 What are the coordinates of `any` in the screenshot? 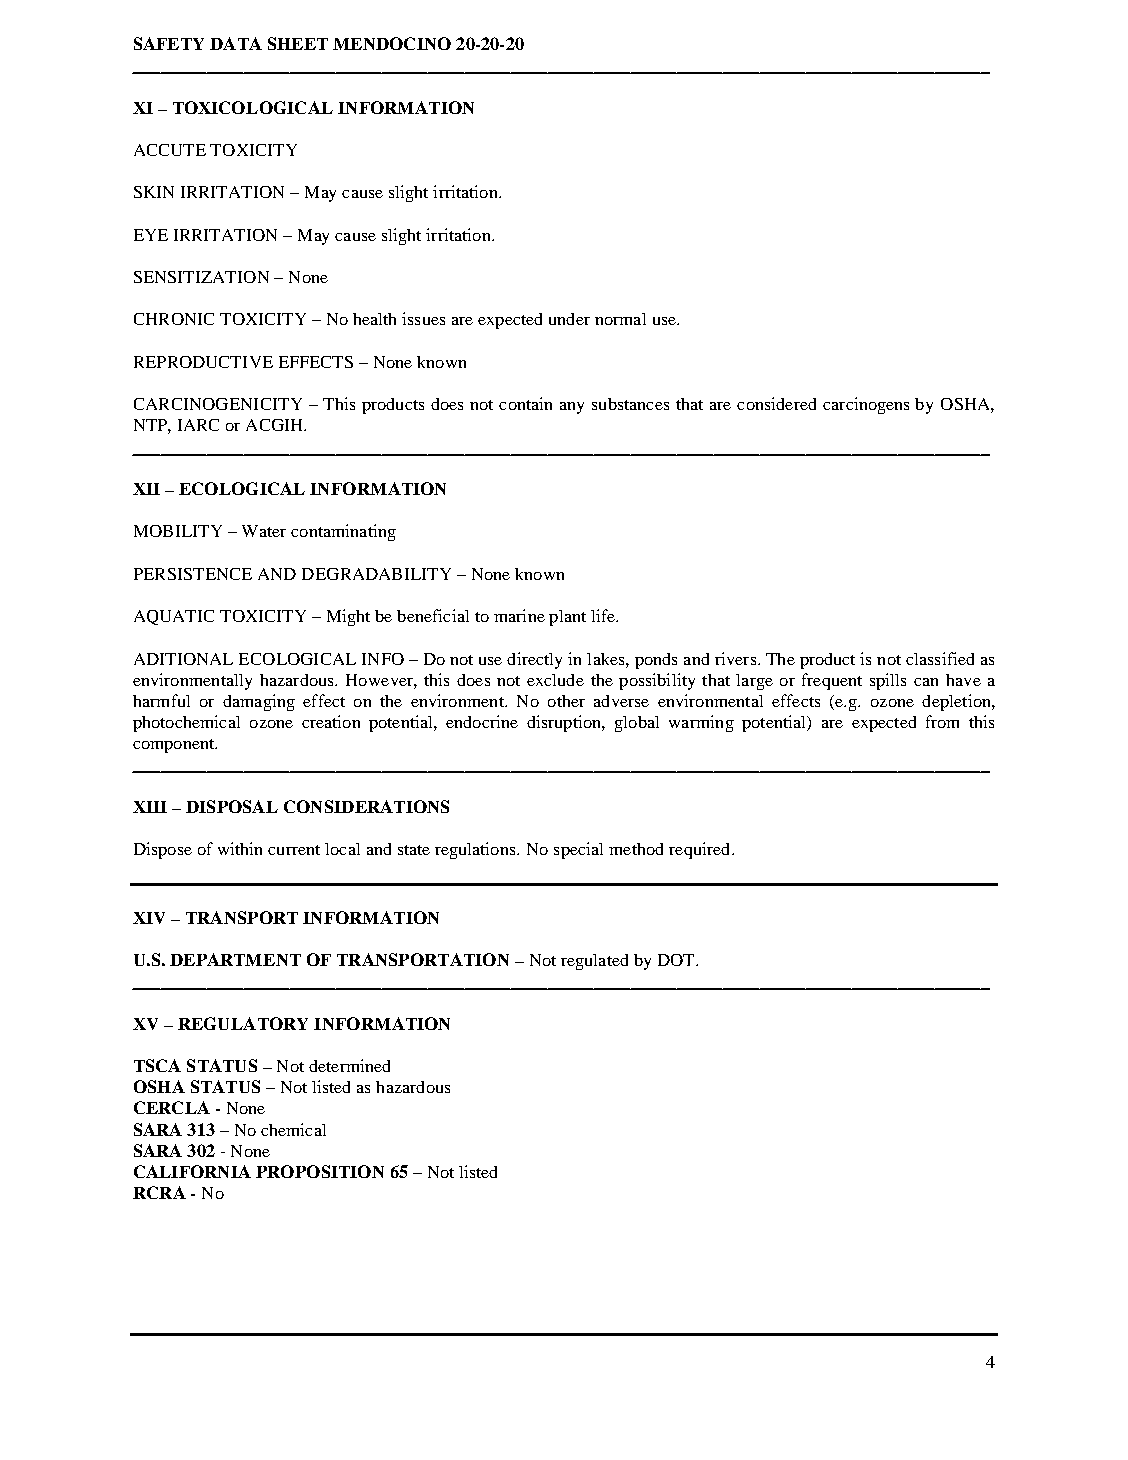 It's located at (572, 408).
